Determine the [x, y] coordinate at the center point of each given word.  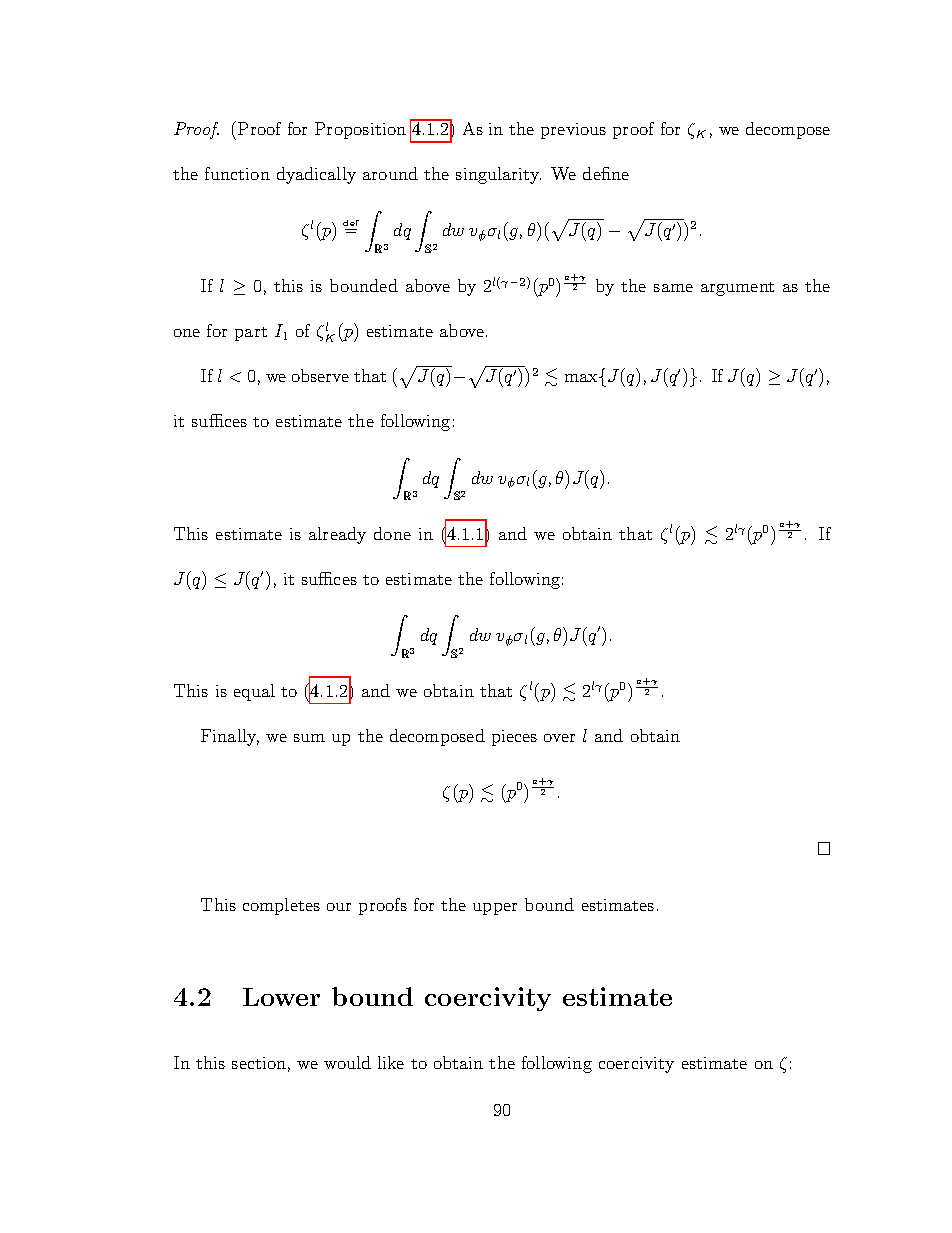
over [559, 738]
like [391, 1062]
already [337, 535]
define [606, 173]
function [237, 173]
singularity [498, 175]
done [392, 533]
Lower [281, 997]
